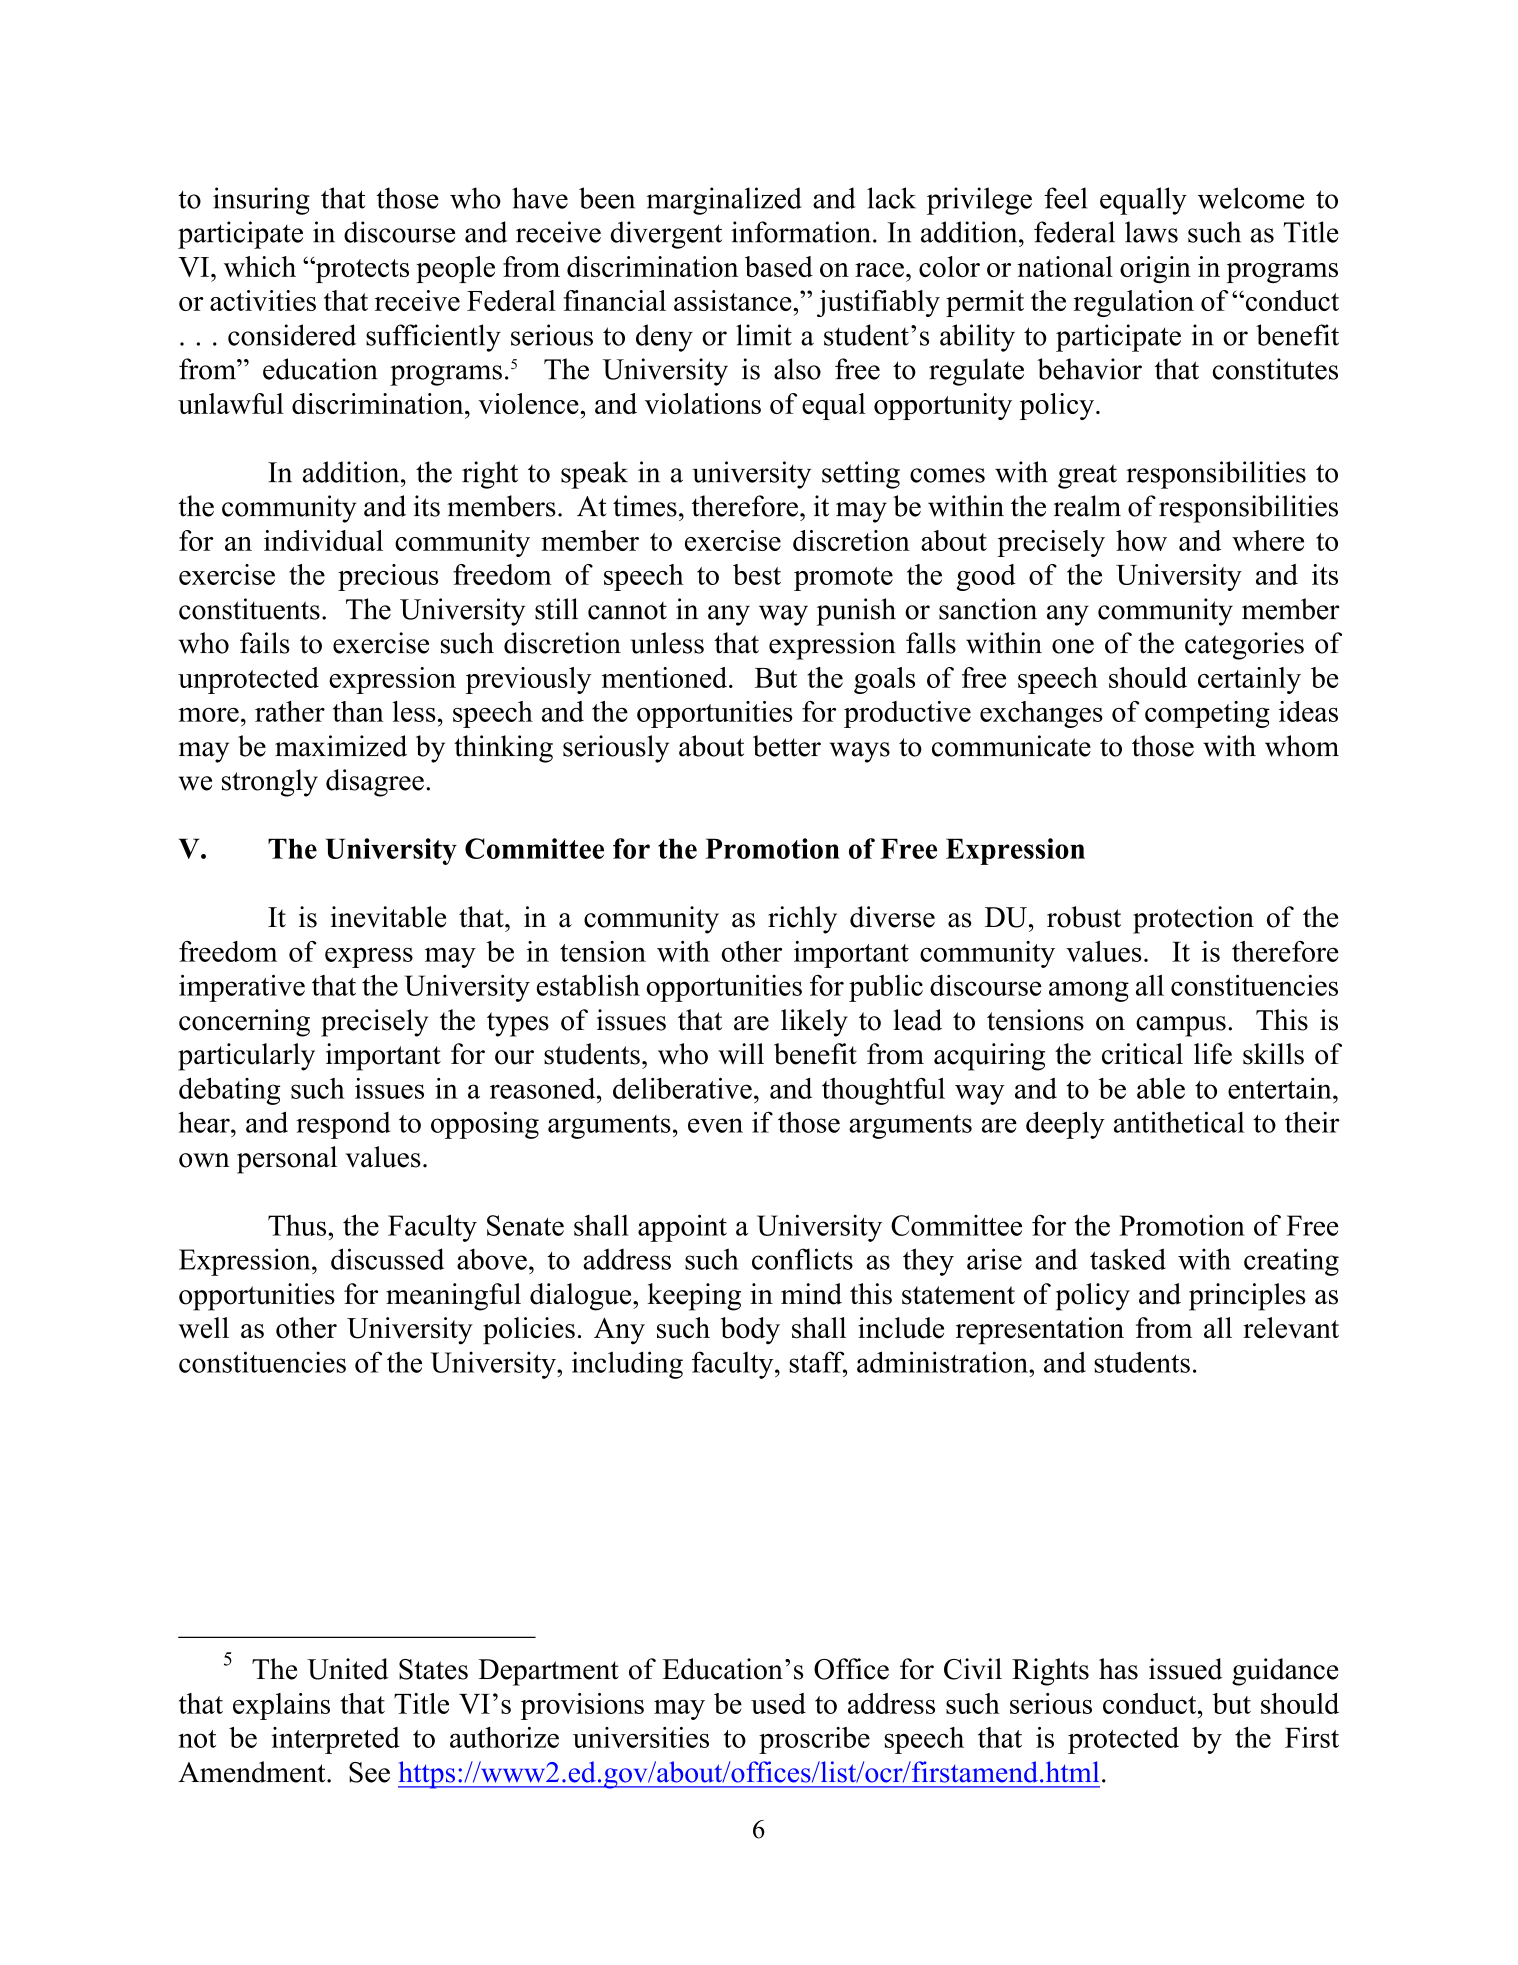 This screenshot has height=1965, width=1518. Describe the element at coordinates (757, 574) in the screenshot. I see `best` at that location.
